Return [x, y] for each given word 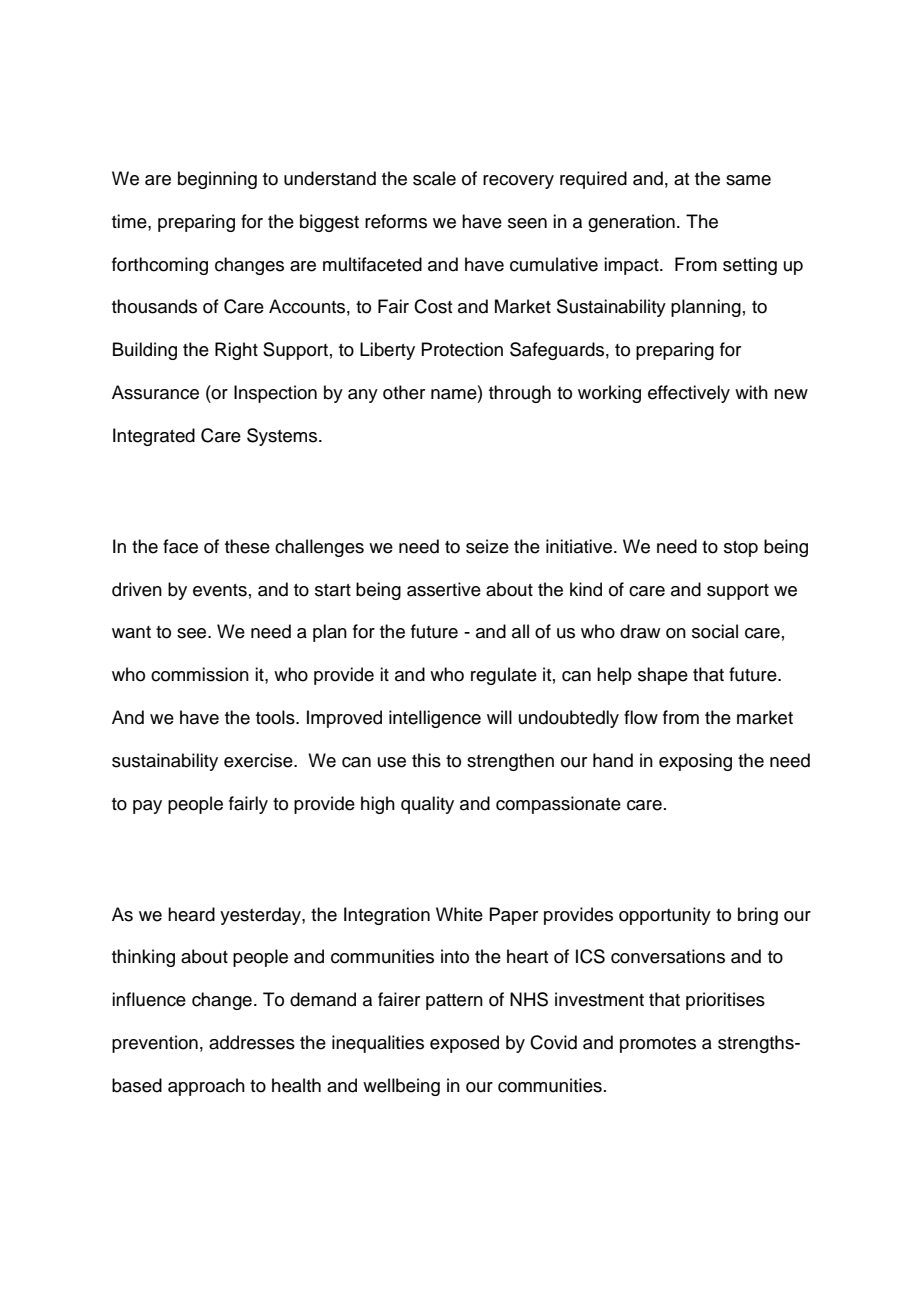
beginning [217, 180]
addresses [252, 1042]
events [220, 590]
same [748, 180]
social [715, 631]
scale [434, 178]
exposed [464, 1044]
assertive [444, 589]
